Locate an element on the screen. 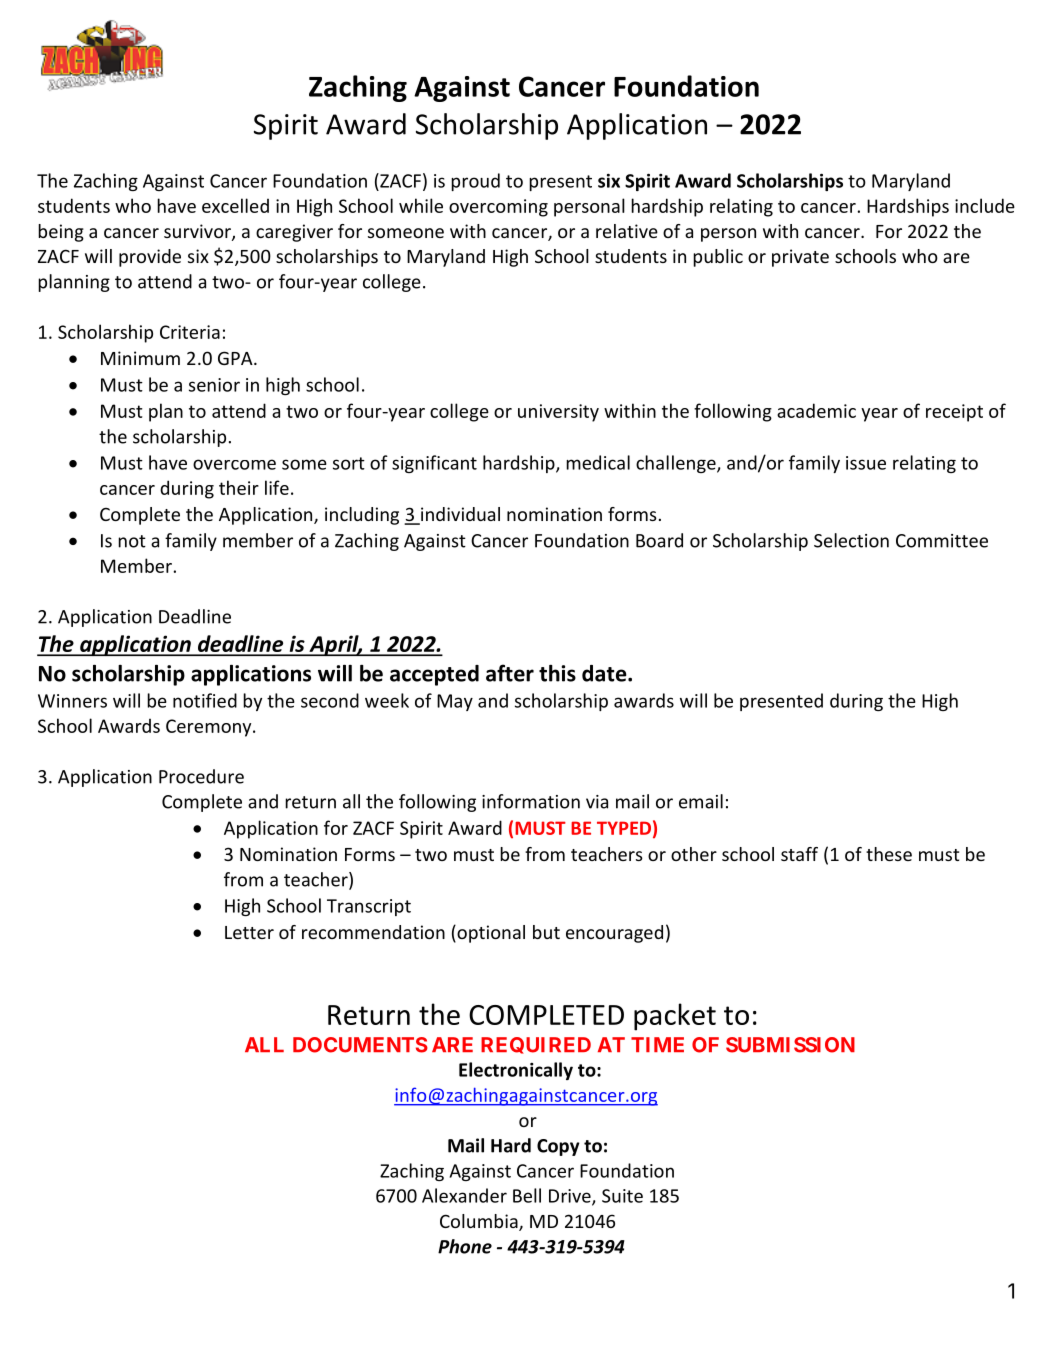  excelled is located at coordinates (235, 205).
